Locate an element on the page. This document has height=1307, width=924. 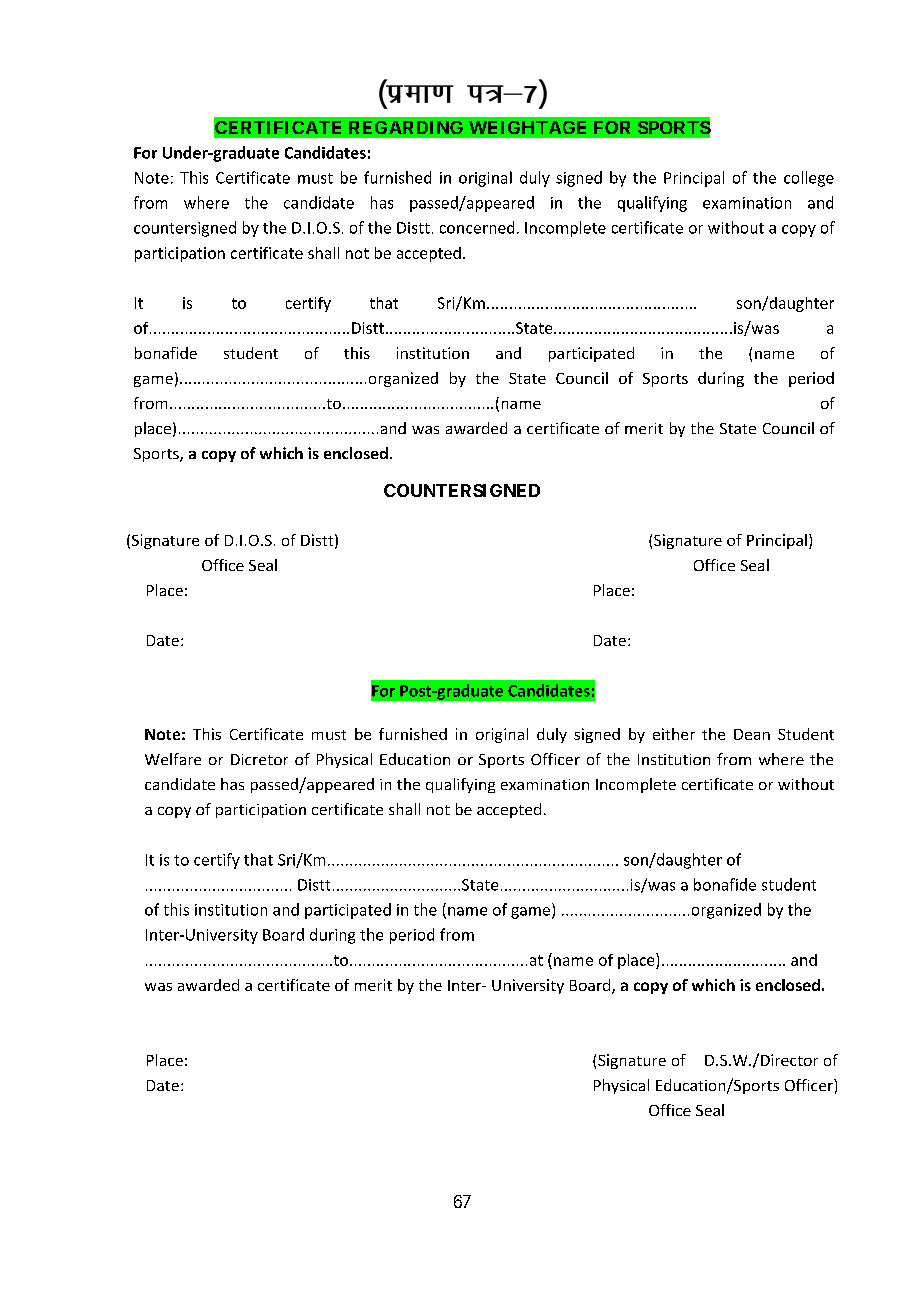
college is located at coordinates (809, 179).
